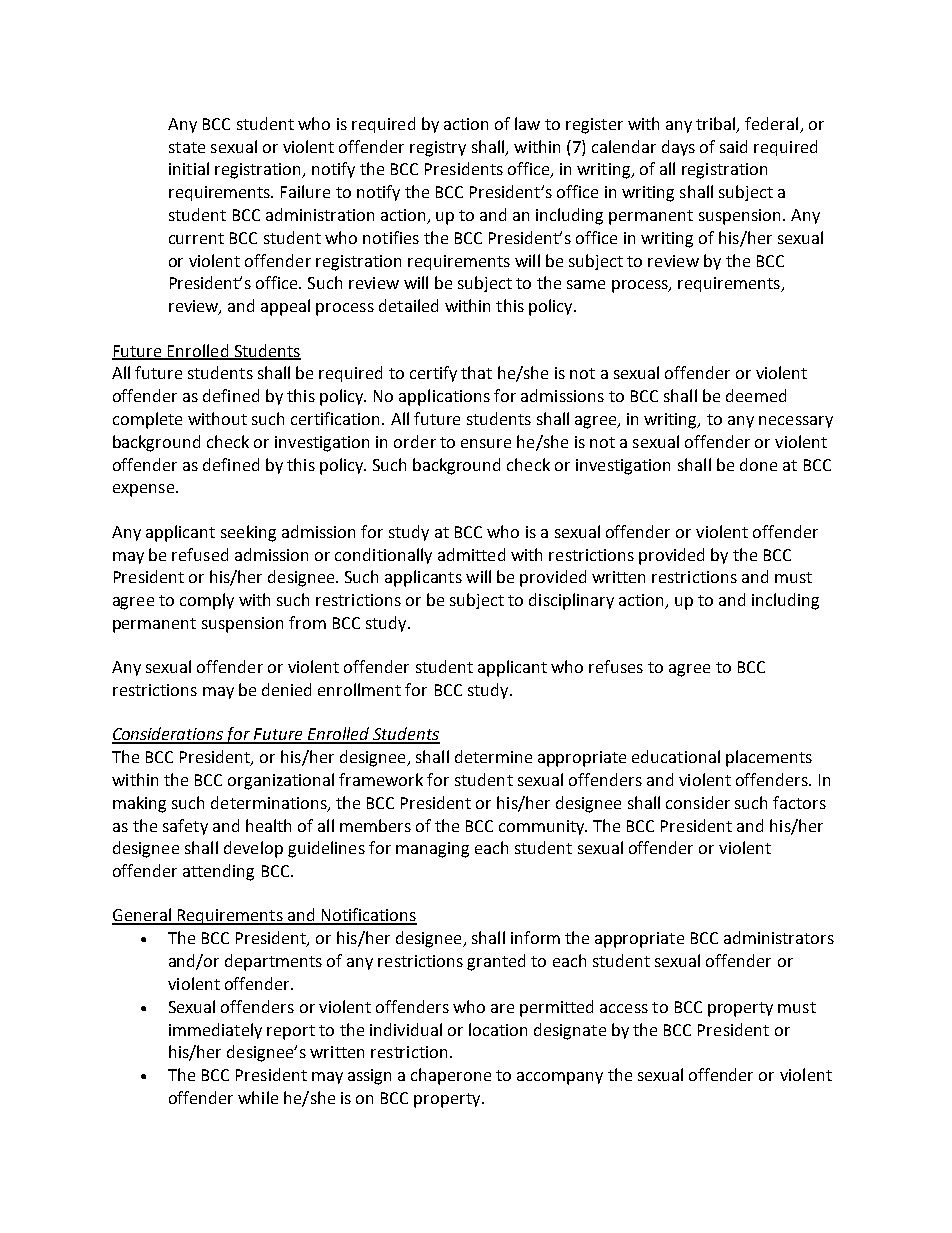 The width and height of the screenshot is (952, 1233). Describe the element at coordinates (799, 802) in the screenshot. I see `factors` at that location.
